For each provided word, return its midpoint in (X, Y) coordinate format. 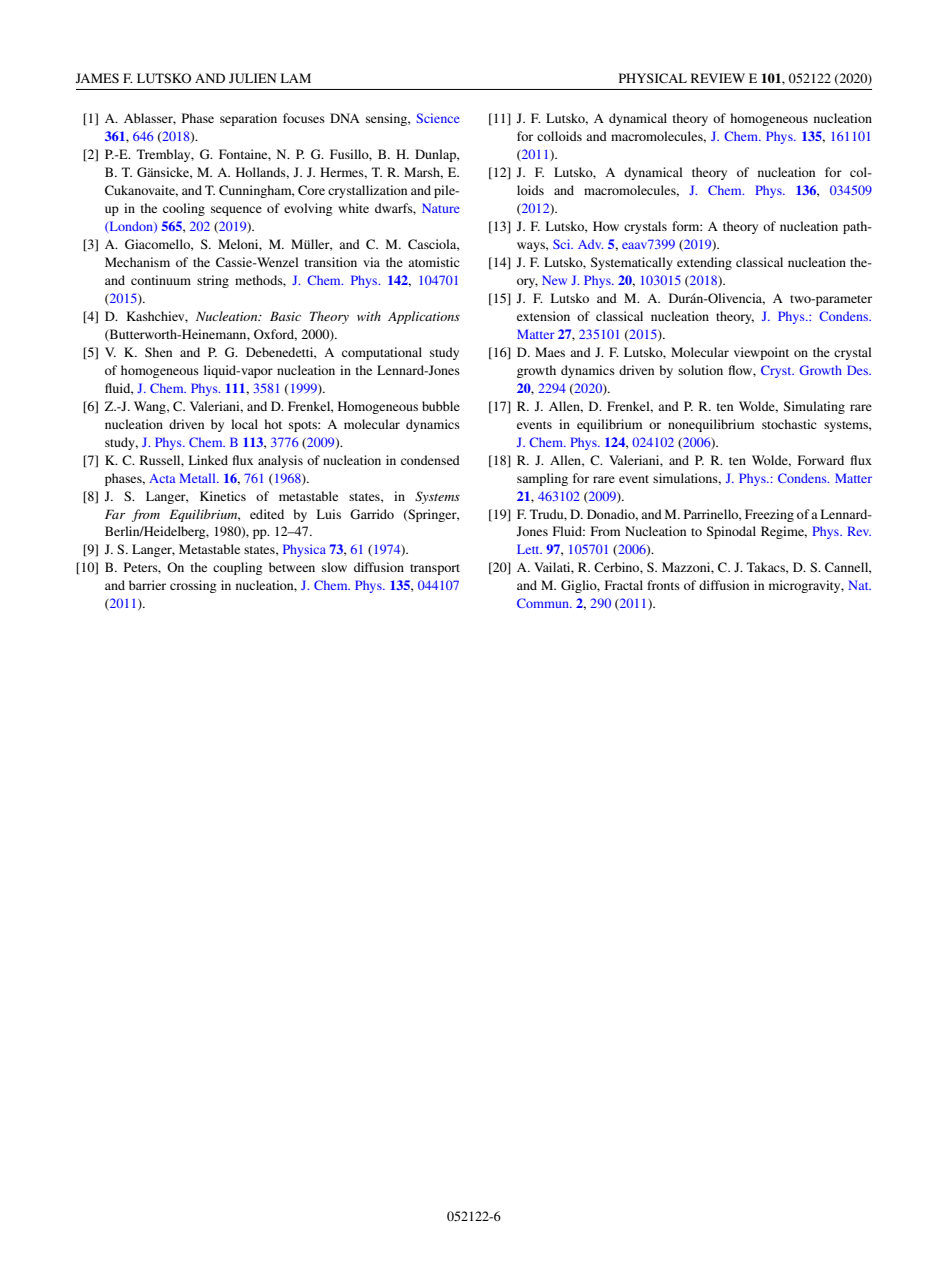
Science (438, 118)
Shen (158, 352)
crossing (193, 586)
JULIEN (253, 78)
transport (435, 569)
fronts (663, 585)
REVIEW (718, 78)
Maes (550, 352)
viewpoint (761, 353)
